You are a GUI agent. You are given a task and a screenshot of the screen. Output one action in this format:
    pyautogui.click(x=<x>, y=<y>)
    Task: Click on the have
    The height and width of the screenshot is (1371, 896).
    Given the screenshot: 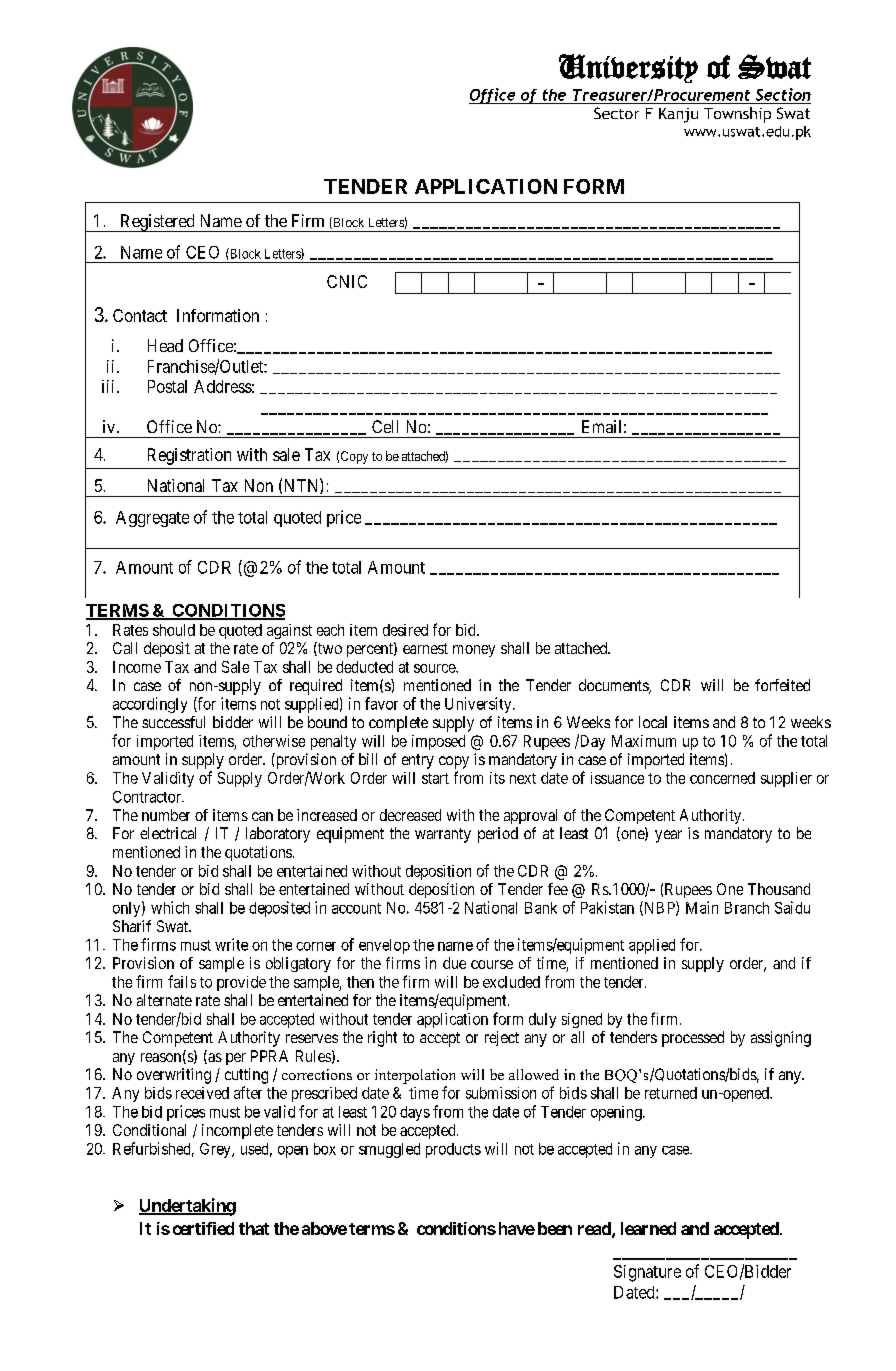 What is the action you would take?
    pyautogui.click(x=515, y=1228)
